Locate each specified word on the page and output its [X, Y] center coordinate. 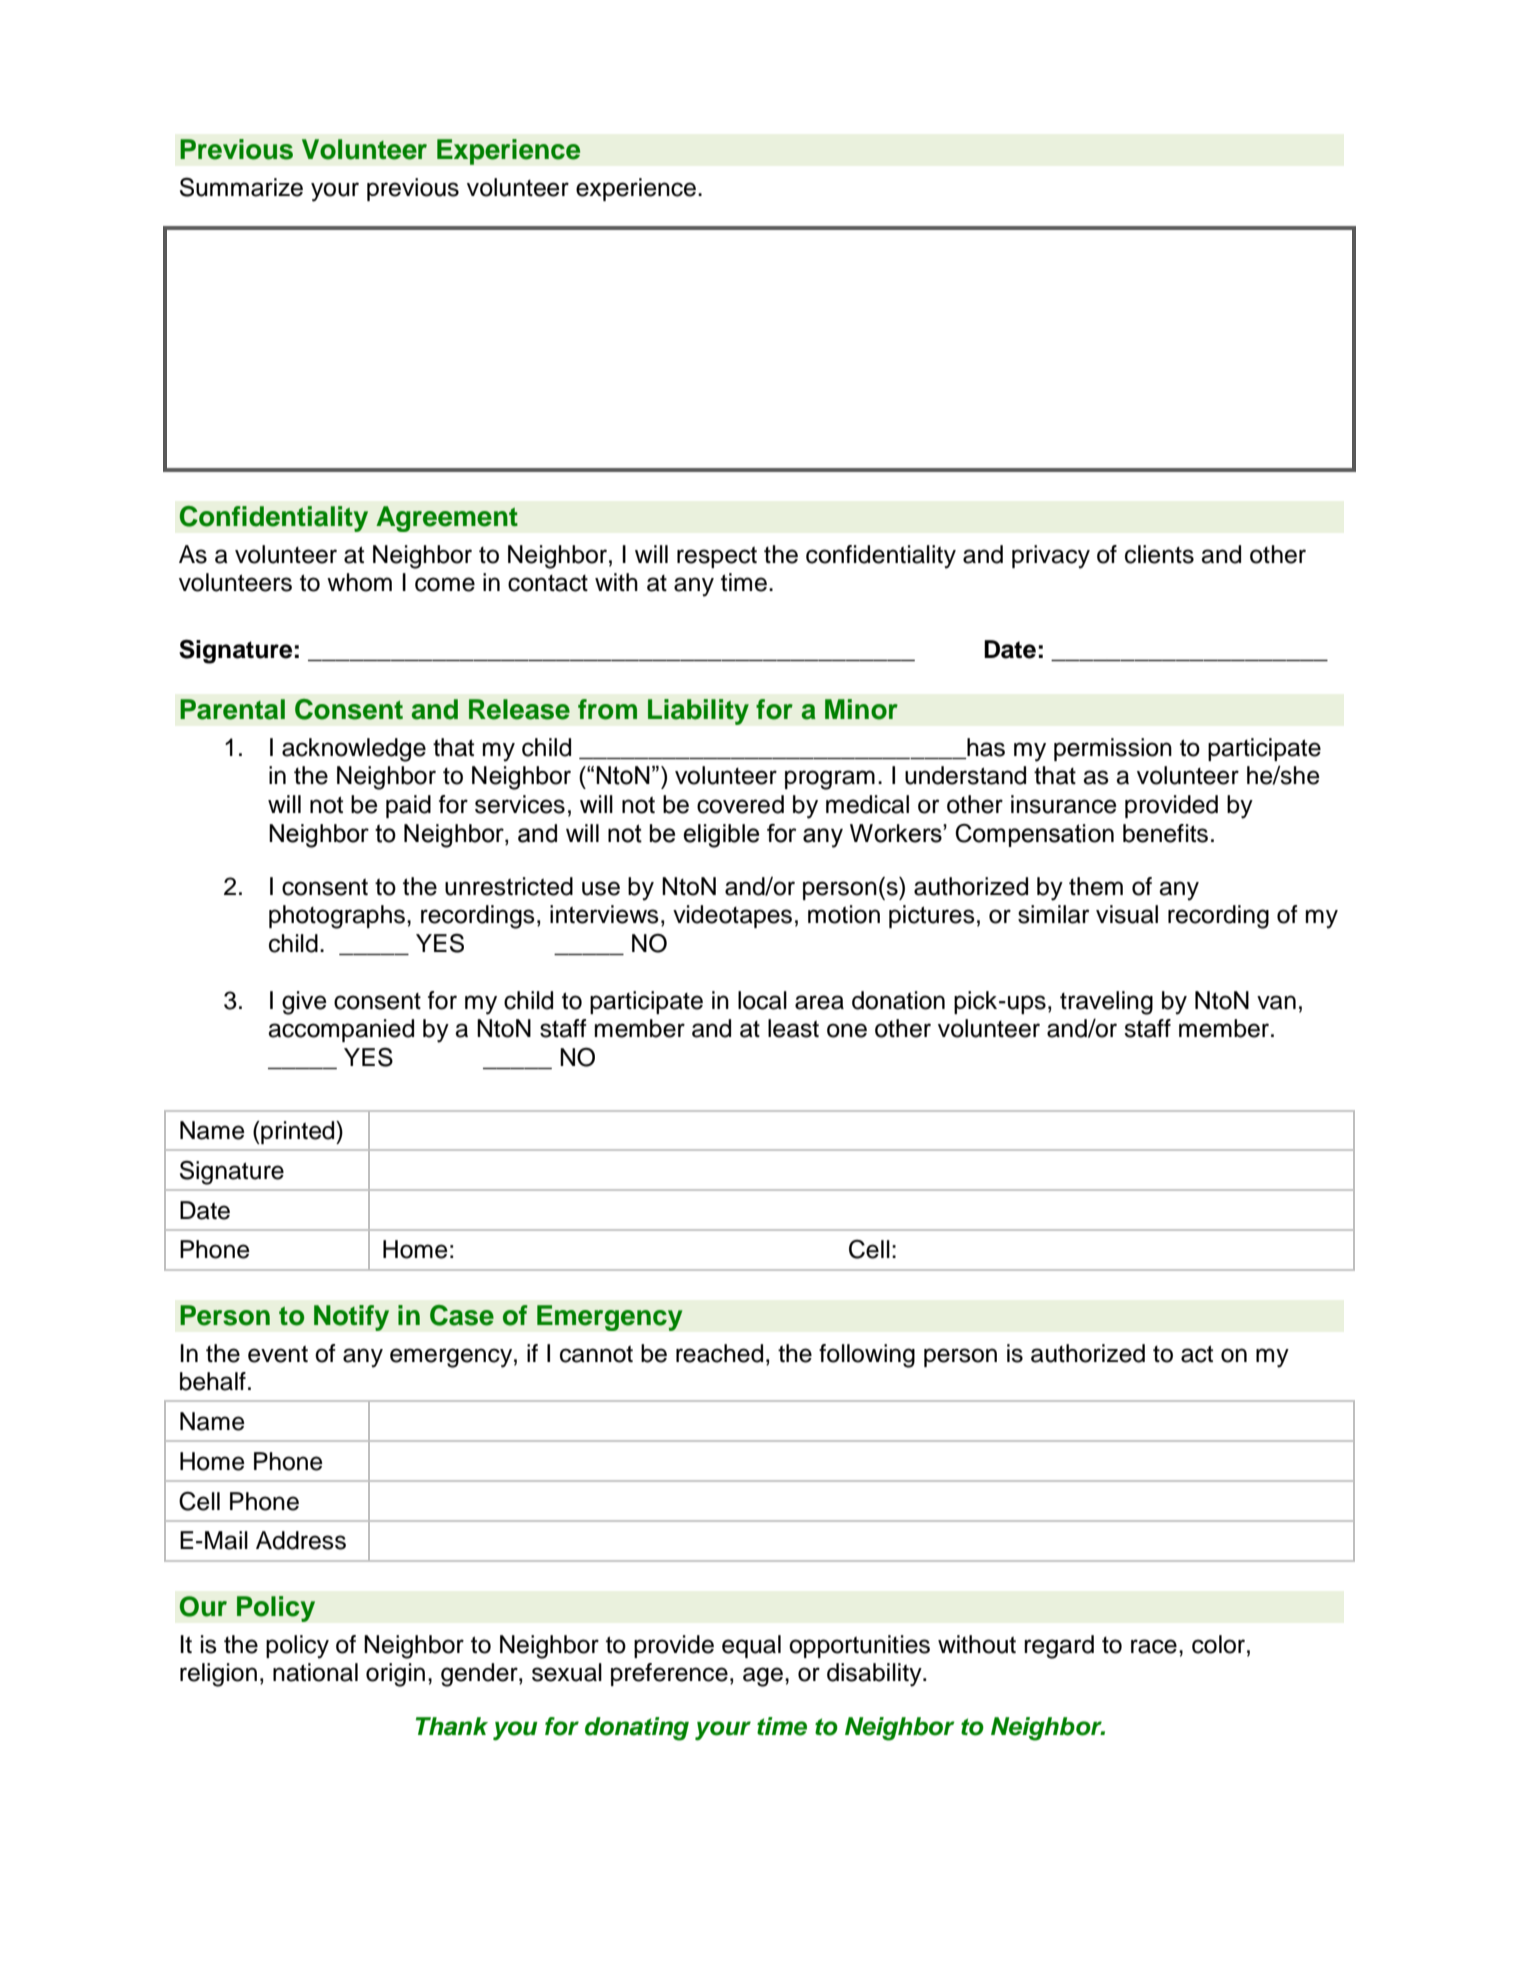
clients [1159, 554]
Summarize [241, 187]
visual [1127, 914]
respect [717, 557]
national [315, 1672]
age [763, 1677]
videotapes [732, 916]
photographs [337, 917]
